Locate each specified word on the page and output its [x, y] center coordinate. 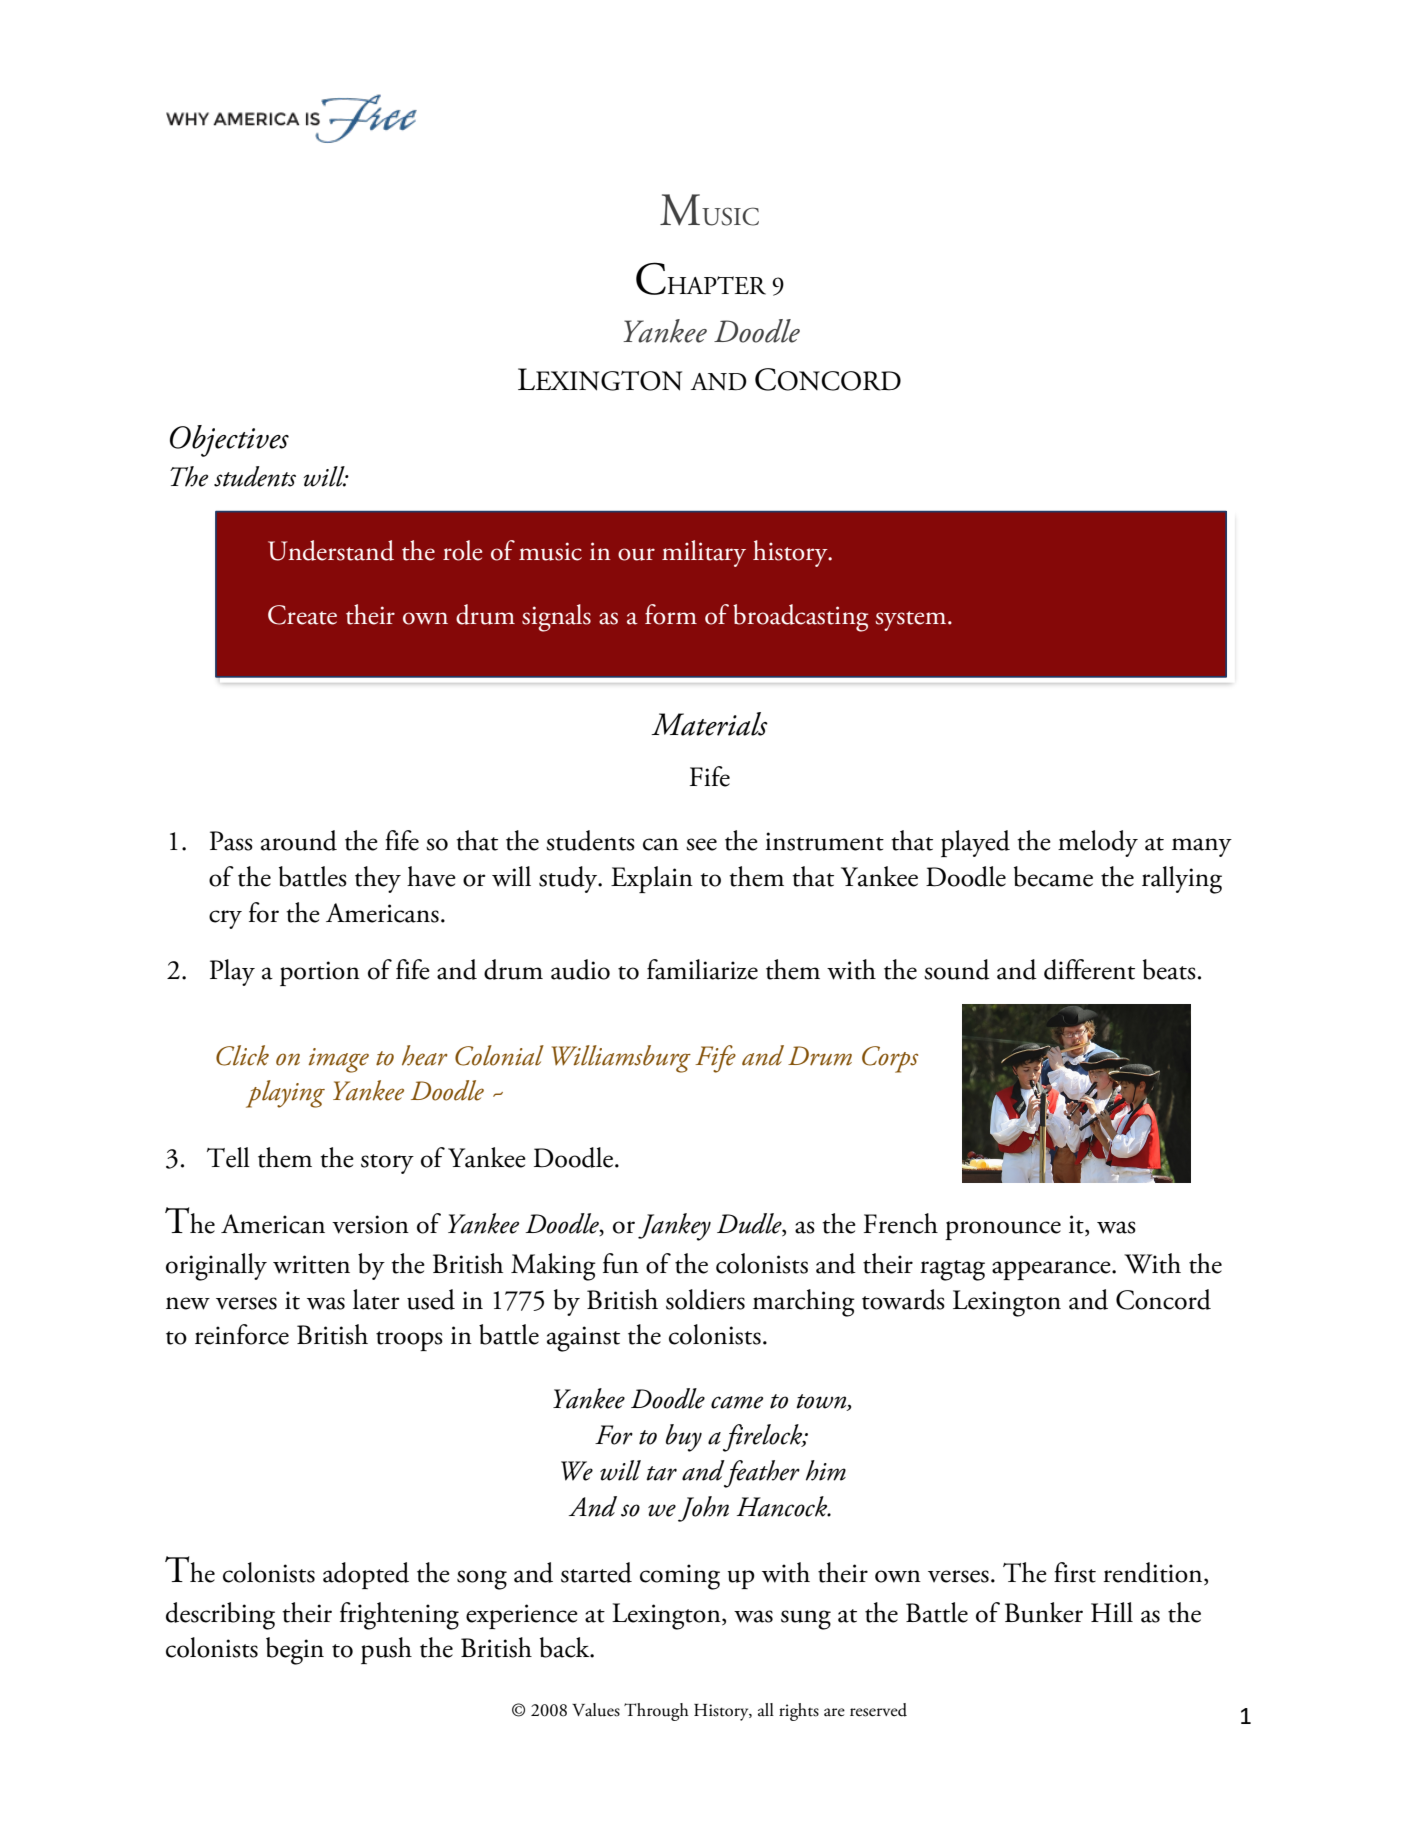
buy [684, 1438]
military [704, 553]
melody [1098, 843]
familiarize [702, 969]
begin [295, 1651]
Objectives [229, 441]
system [912, 621]
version [370, 1224]
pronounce [1003, 1230]
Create [302, 615]
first [1075, 1572]
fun [621, 1263]
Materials [709, 724]
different [1089, 969]
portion [320, 973]
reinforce [242, 1334]
